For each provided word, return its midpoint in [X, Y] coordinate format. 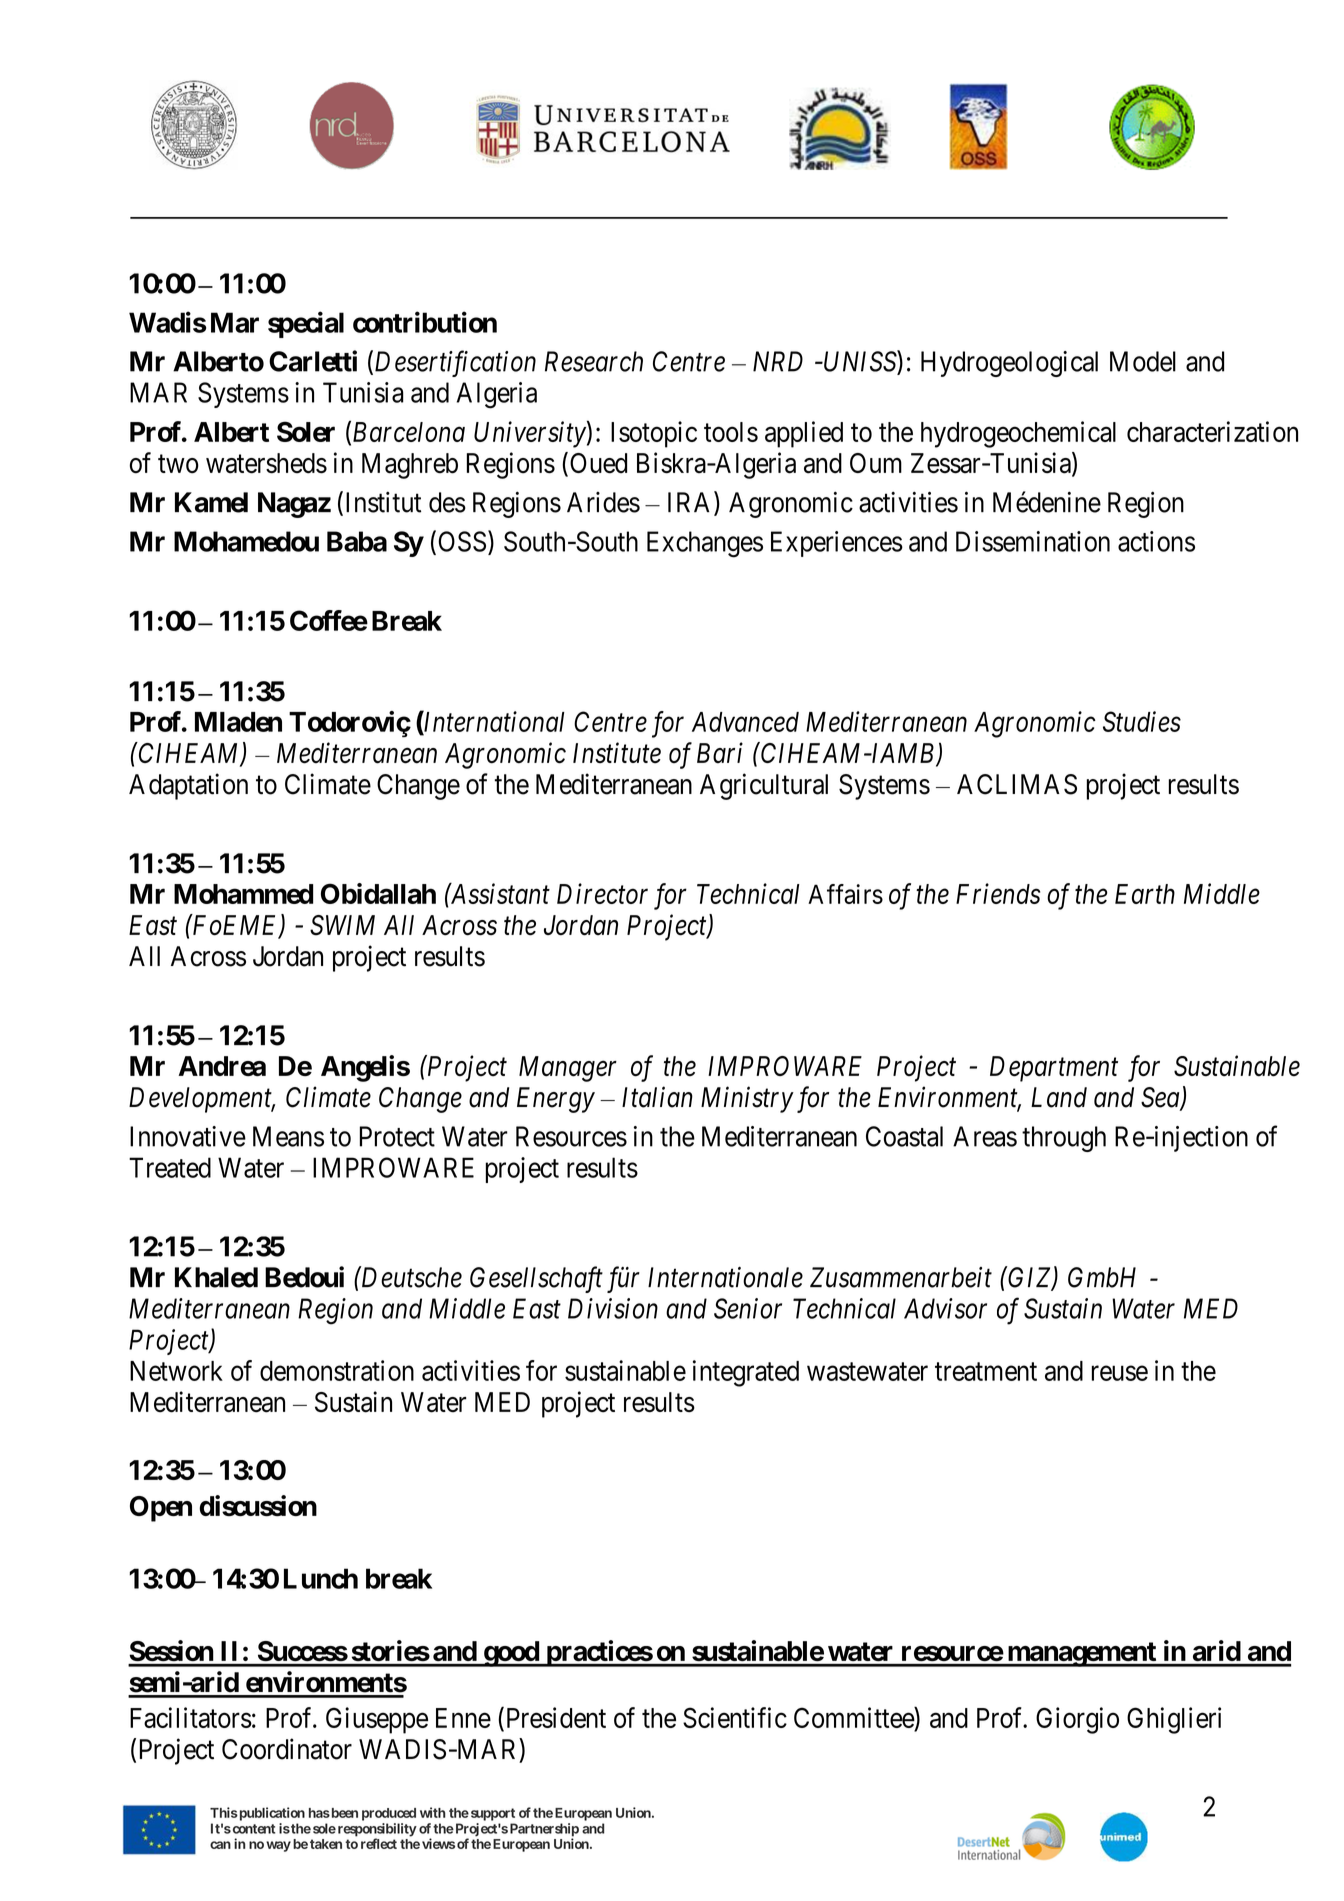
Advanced [745, 722]
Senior [748, 1308]
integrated [746, 1373]
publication [271, 1814]
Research [594, 361]
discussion [258, 1505]
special [306, 324]
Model [1143, 361]
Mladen [238, 722]
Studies [1142, 721]
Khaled [216, 1277]
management [1081, 1654]
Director [602, 894]
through [1064, 1139]
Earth [1145, 894]
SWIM [342, 925]
